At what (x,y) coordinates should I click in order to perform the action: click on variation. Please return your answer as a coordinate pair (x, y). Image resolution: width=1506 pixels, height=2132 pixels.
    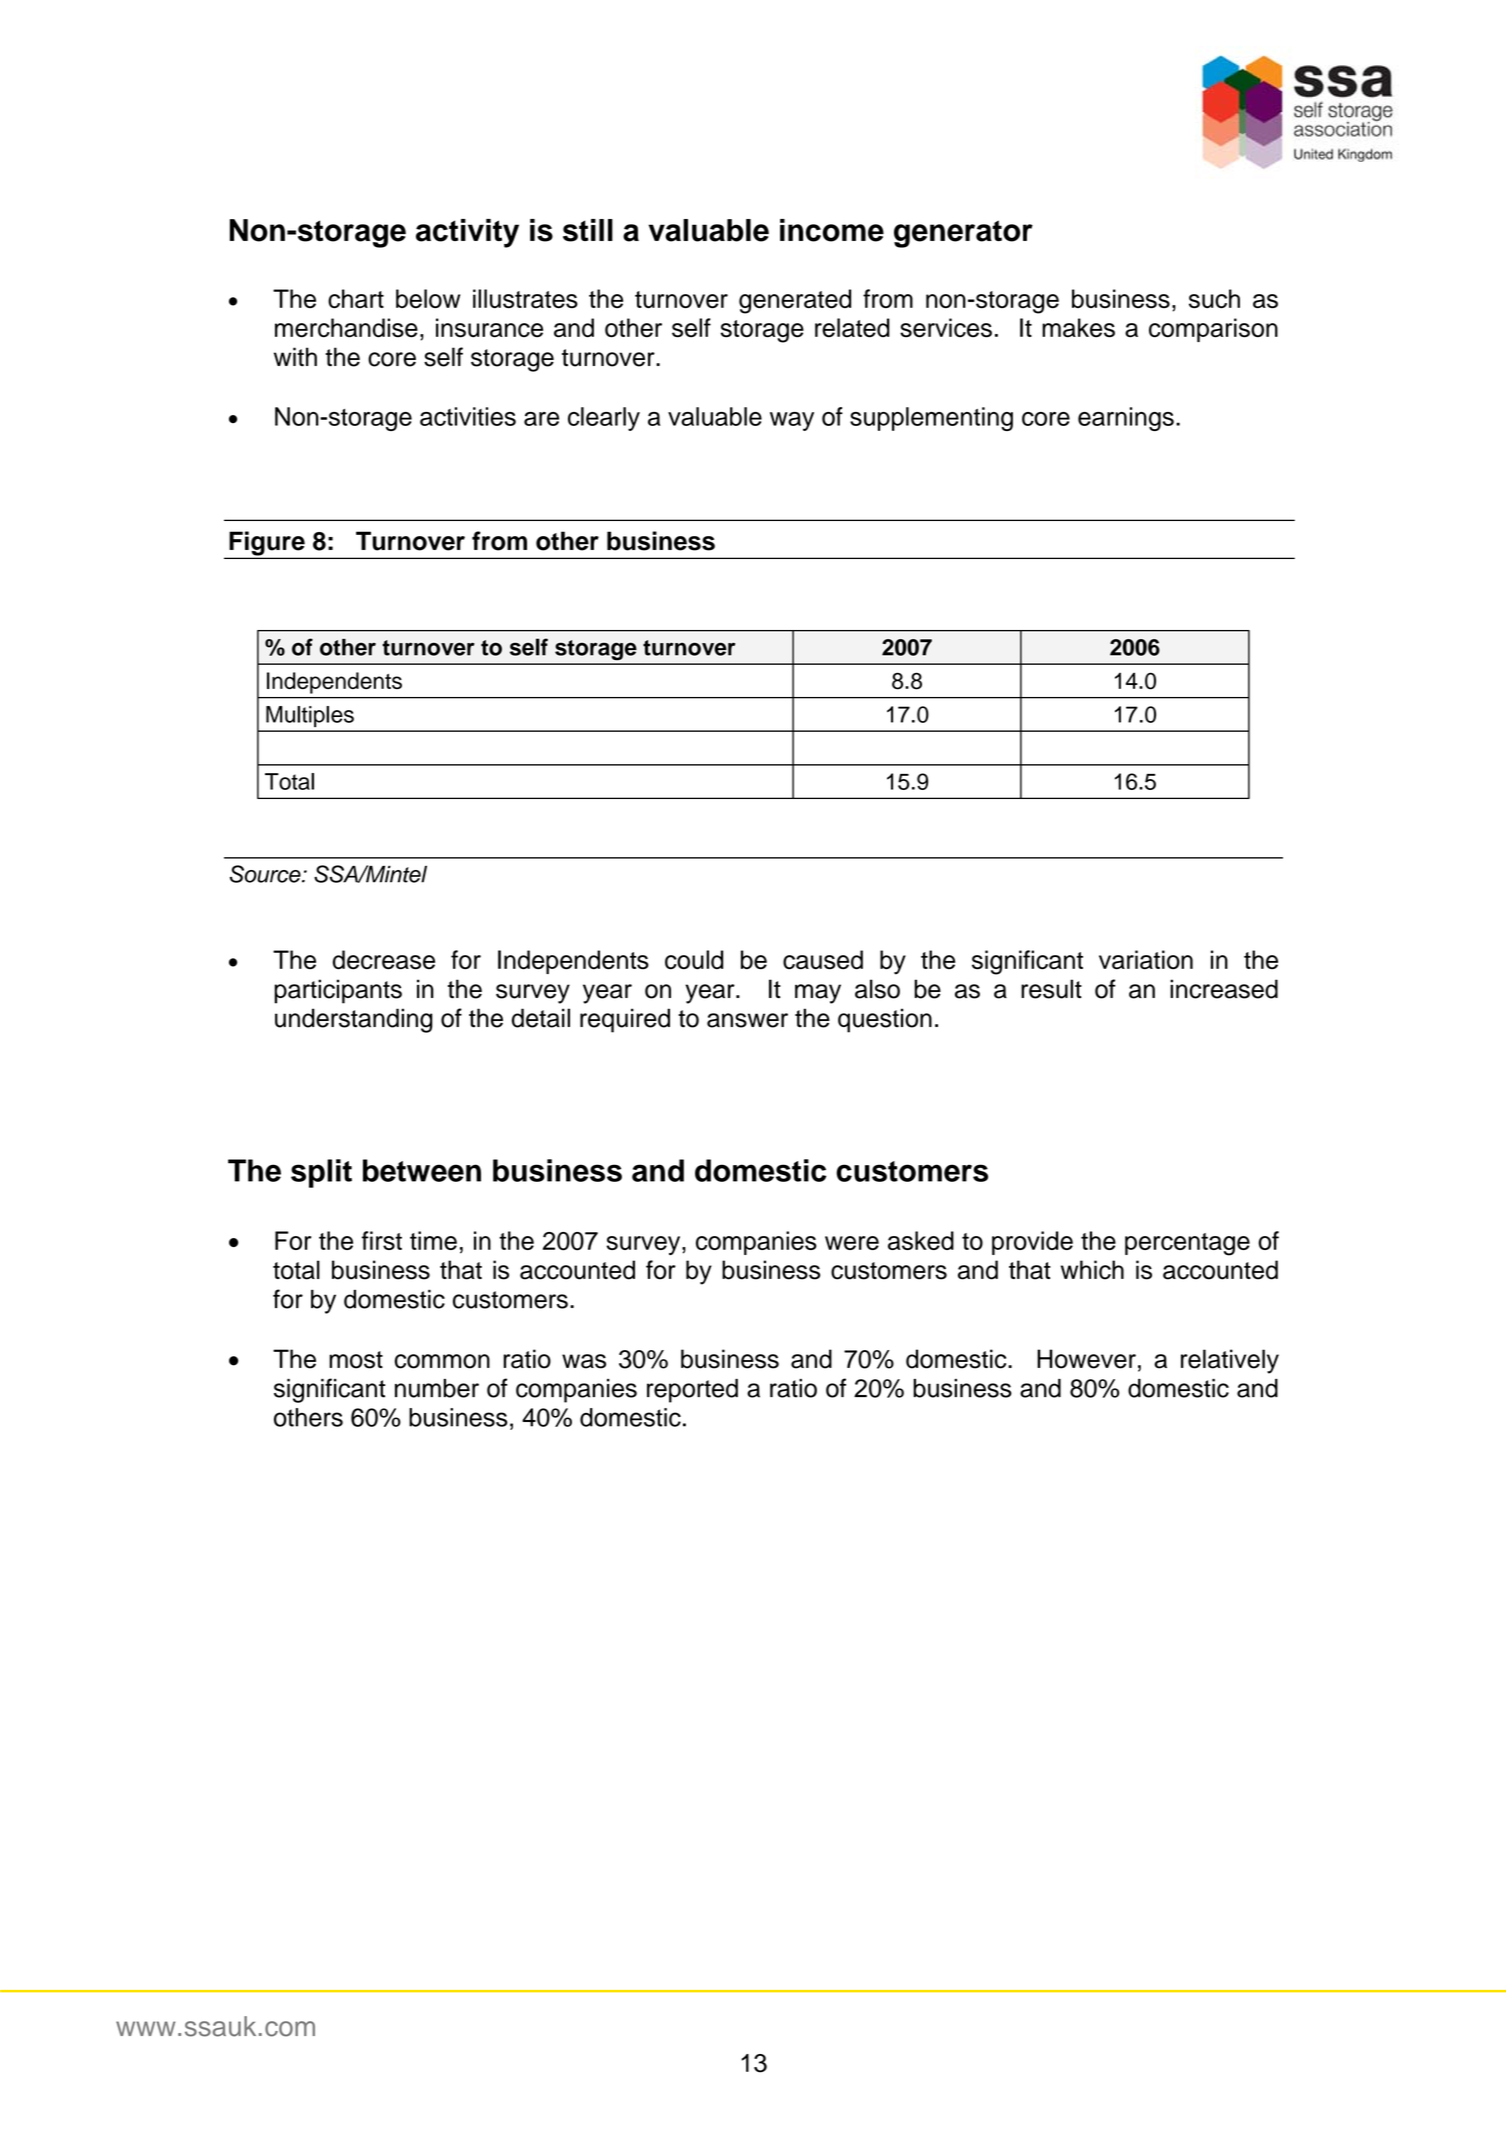
    Looking at the image, I should click on (1146, 960).
